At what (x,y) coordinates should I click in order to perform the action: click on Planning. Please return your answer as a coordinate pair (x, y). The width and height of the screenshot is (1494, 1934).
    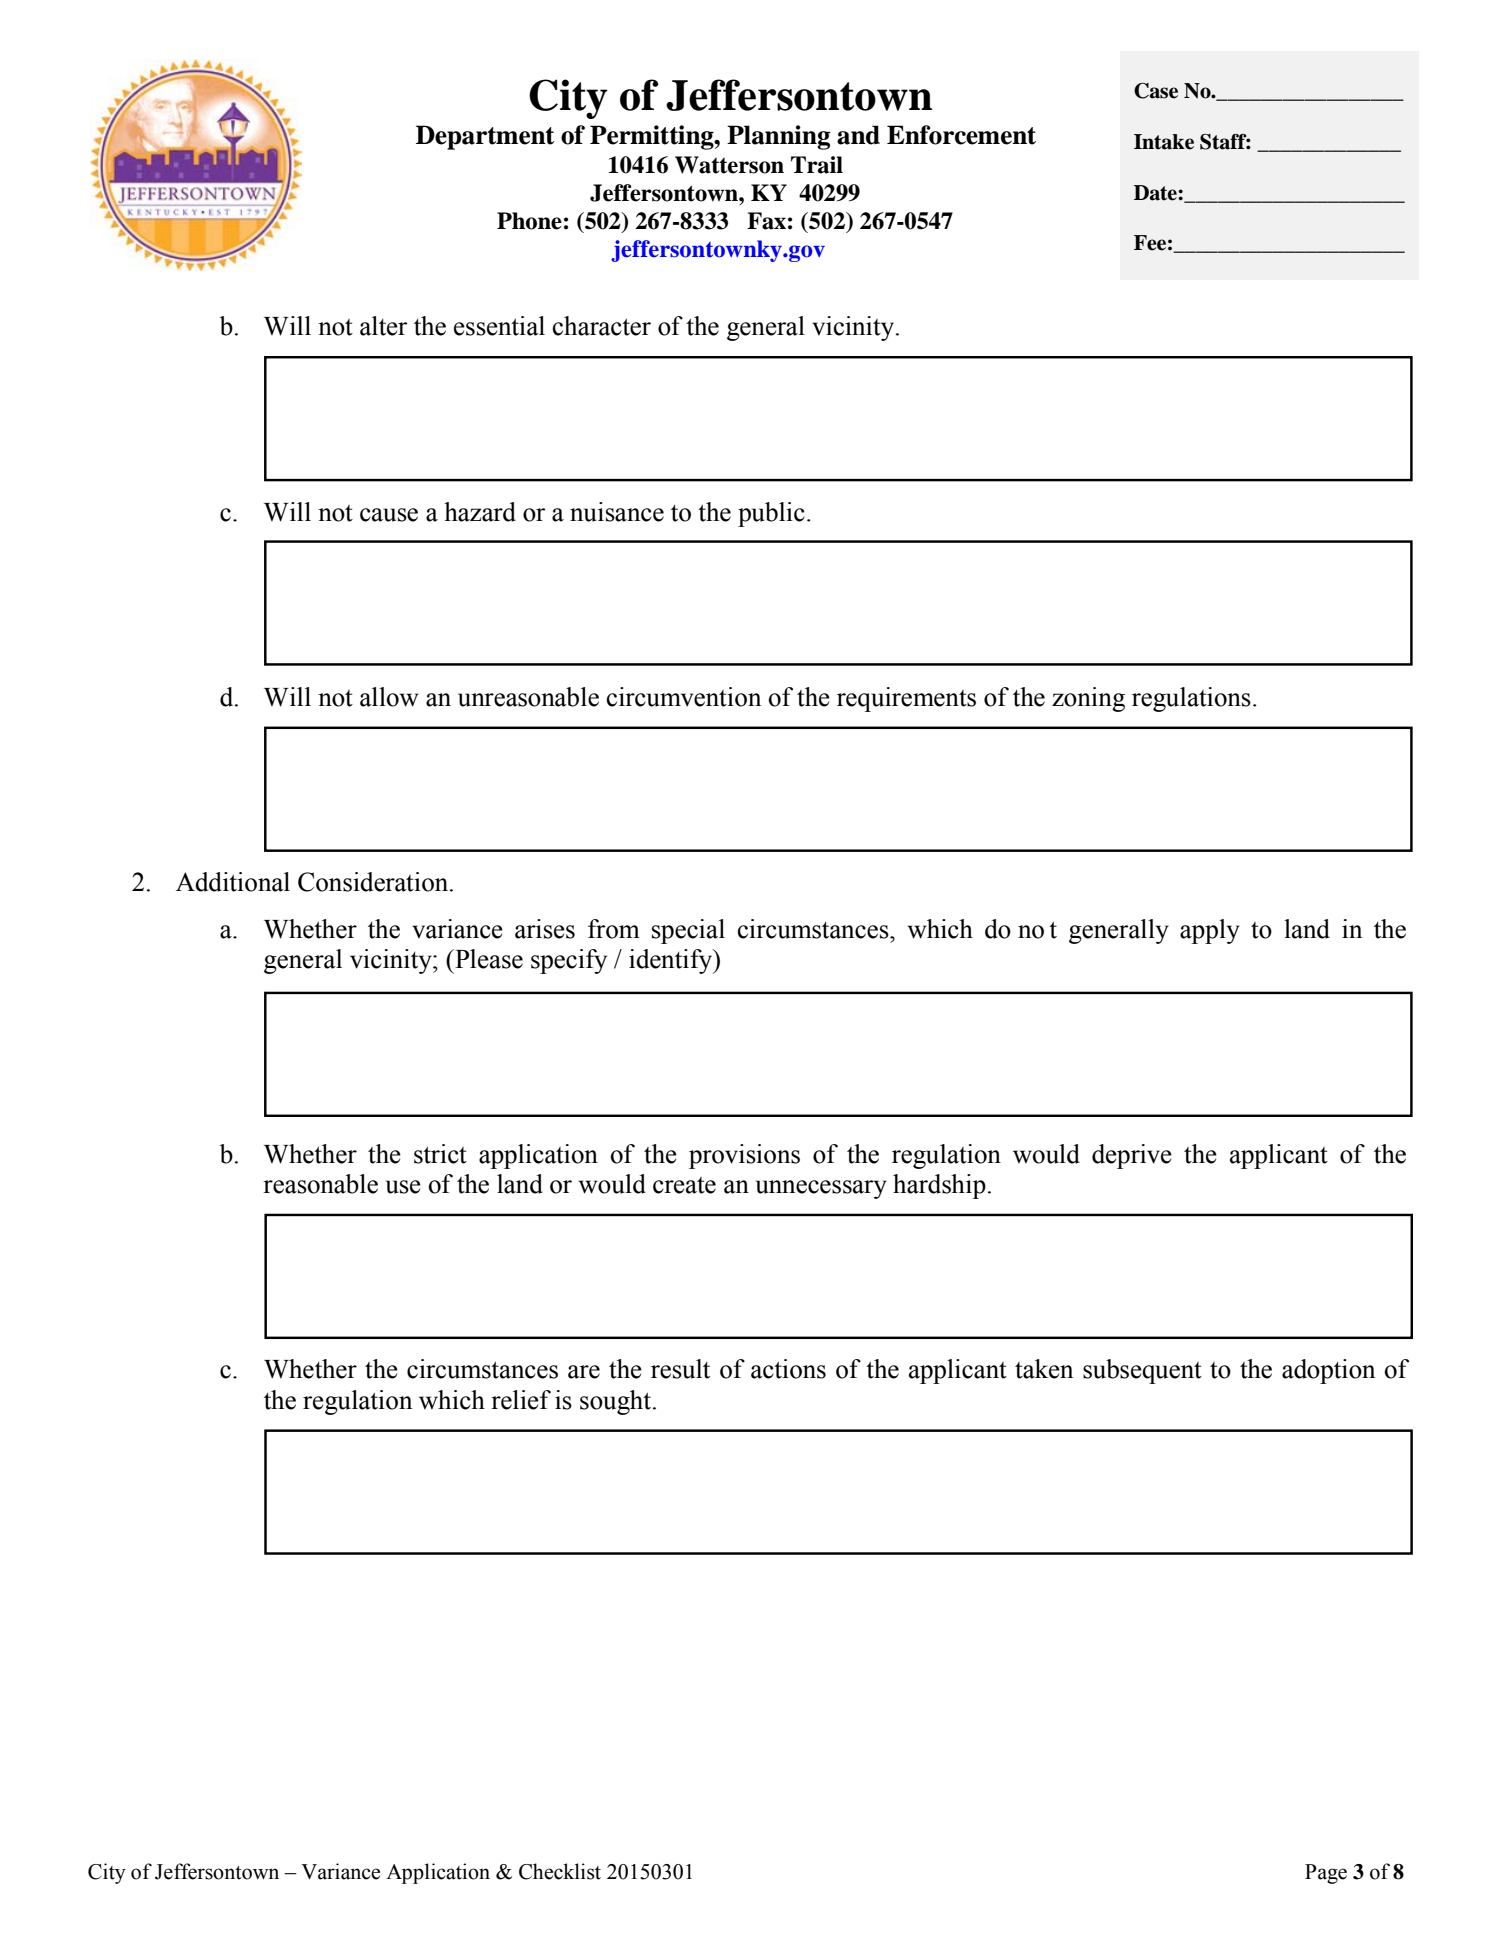
    Looking at the image, I should click on (778, 137).
